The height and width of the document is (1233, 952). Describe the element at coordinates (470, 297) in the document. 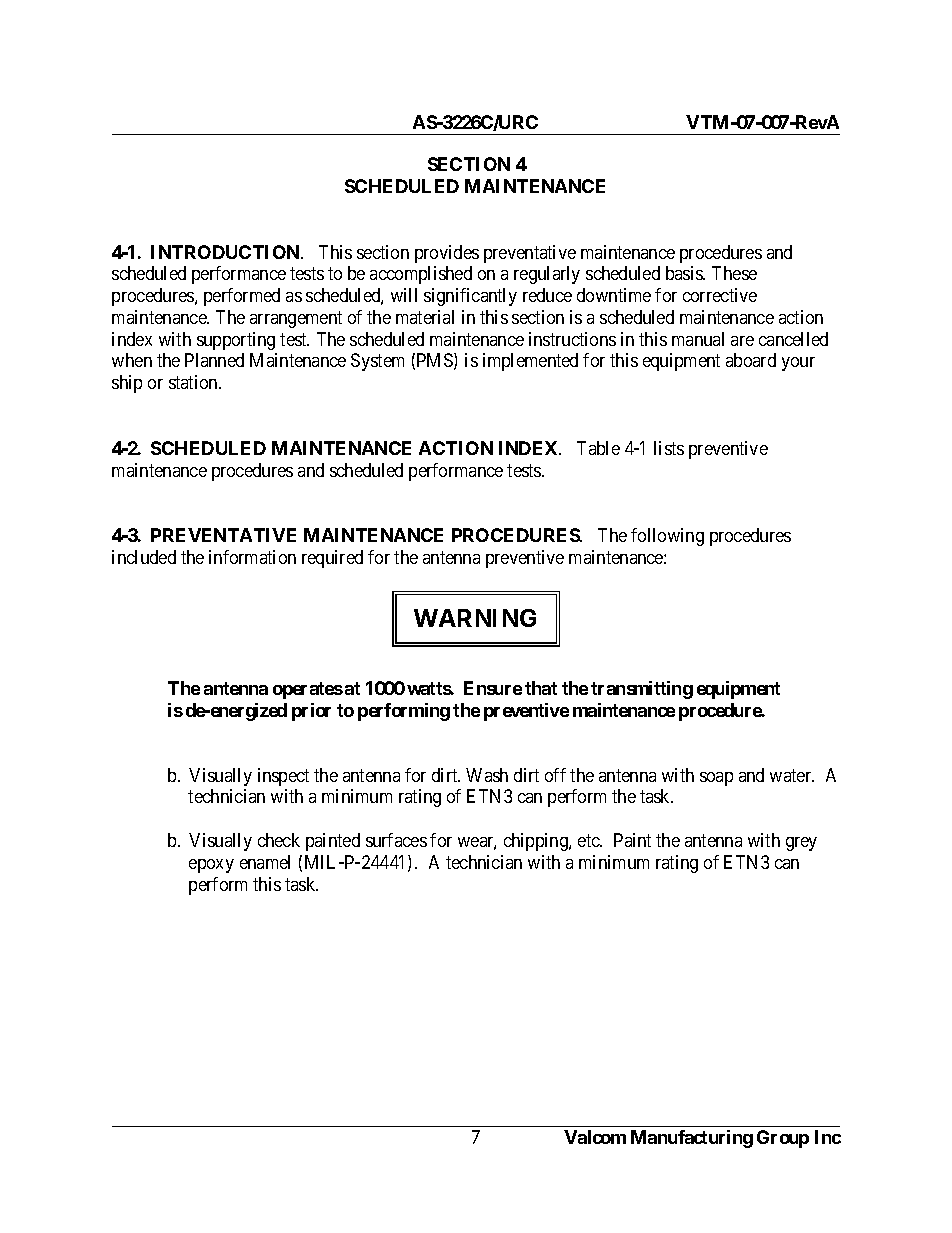

I see `significantly` at that location.
